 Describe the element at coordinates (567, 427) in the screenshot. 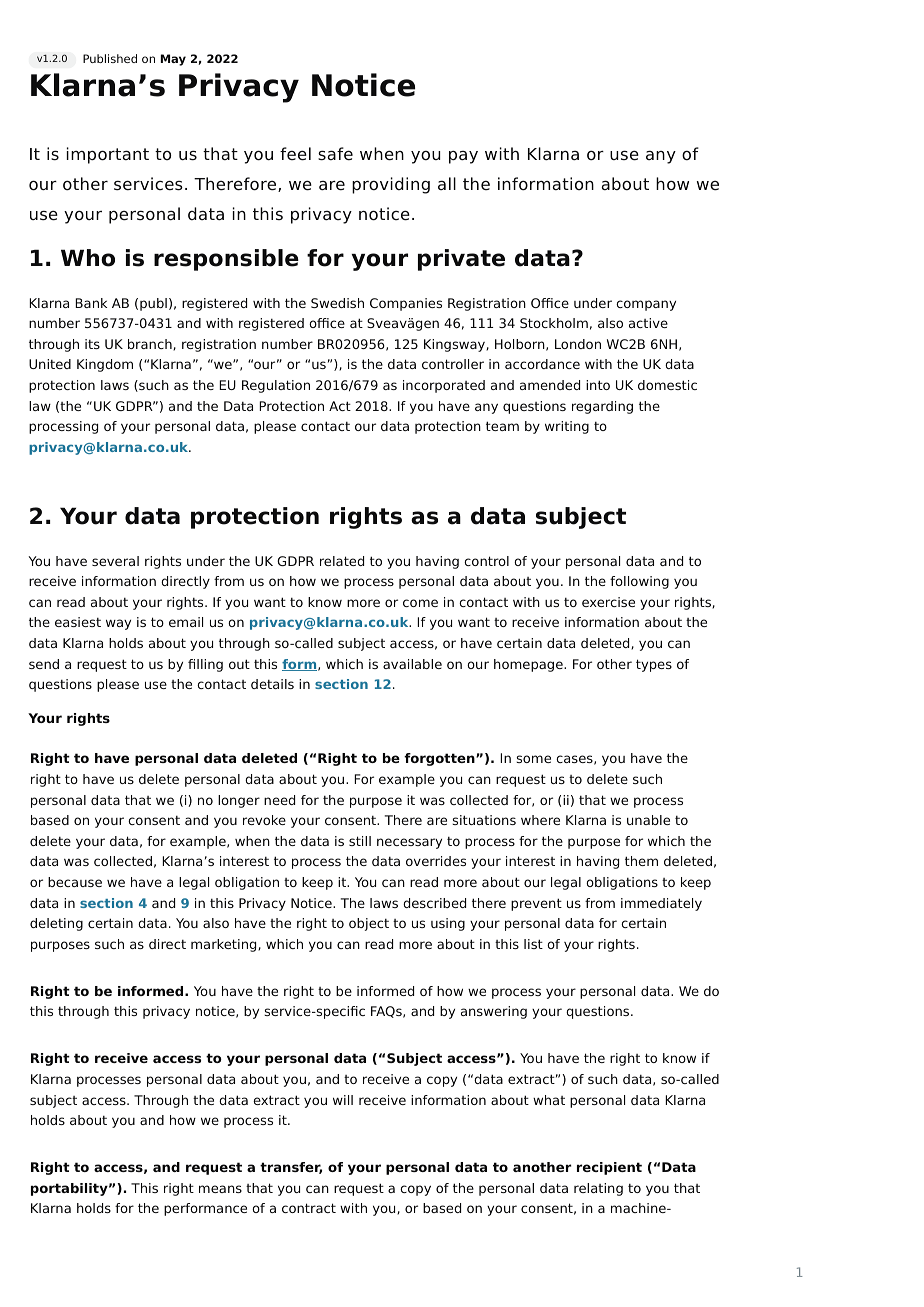

I see `writing` at that location.
